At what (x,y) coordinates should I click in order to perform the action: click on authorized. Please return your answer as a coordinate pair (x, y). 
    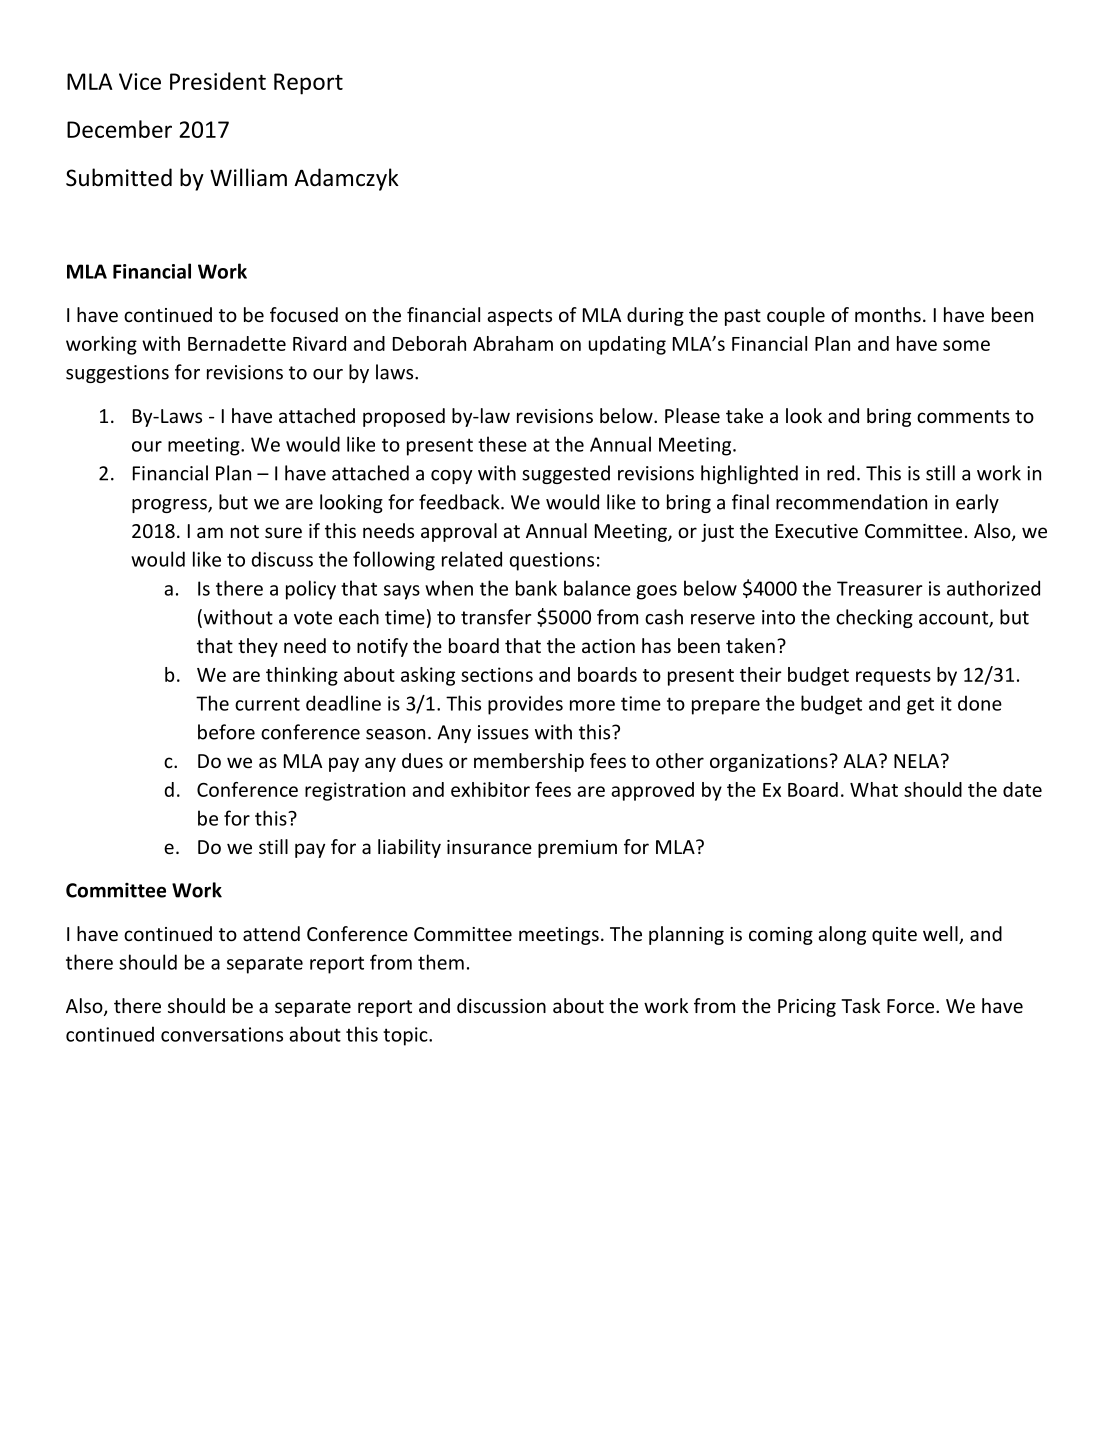
    Looking at the image, I should click on (993, 588).
